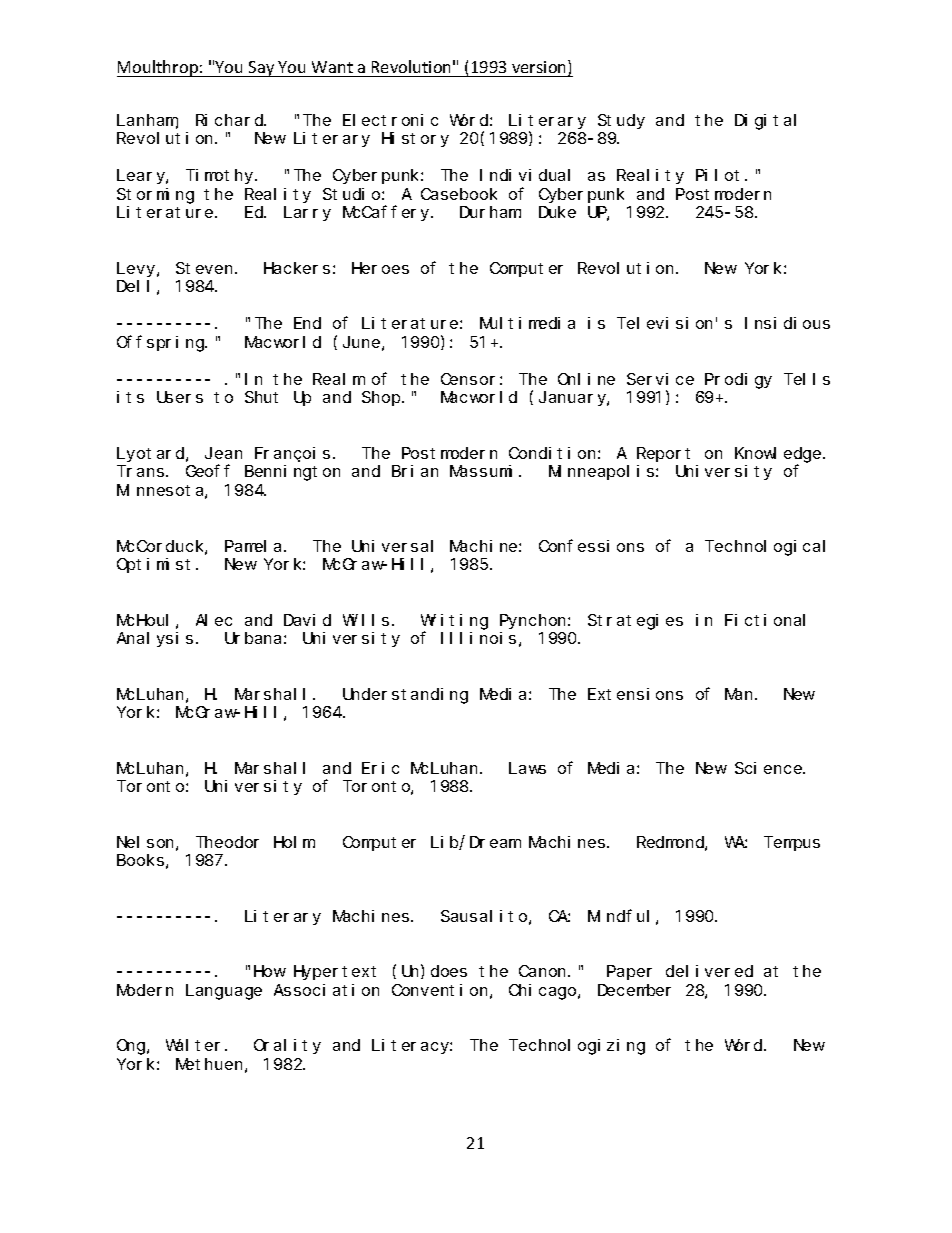  I want to click on Language, so click(224, 992).
